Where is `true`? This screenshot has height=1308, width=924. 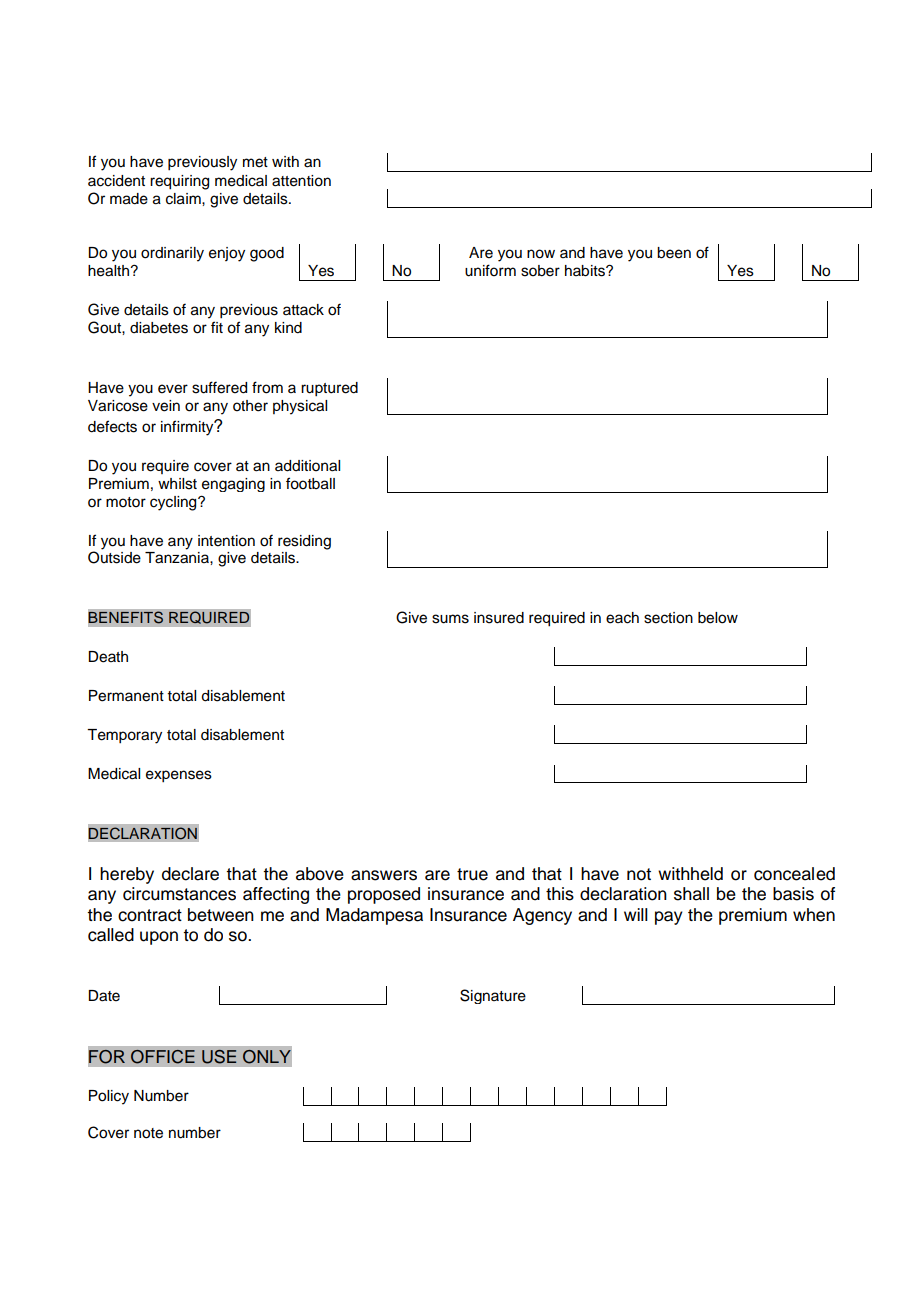 true is located at coordinates (472, 874).
